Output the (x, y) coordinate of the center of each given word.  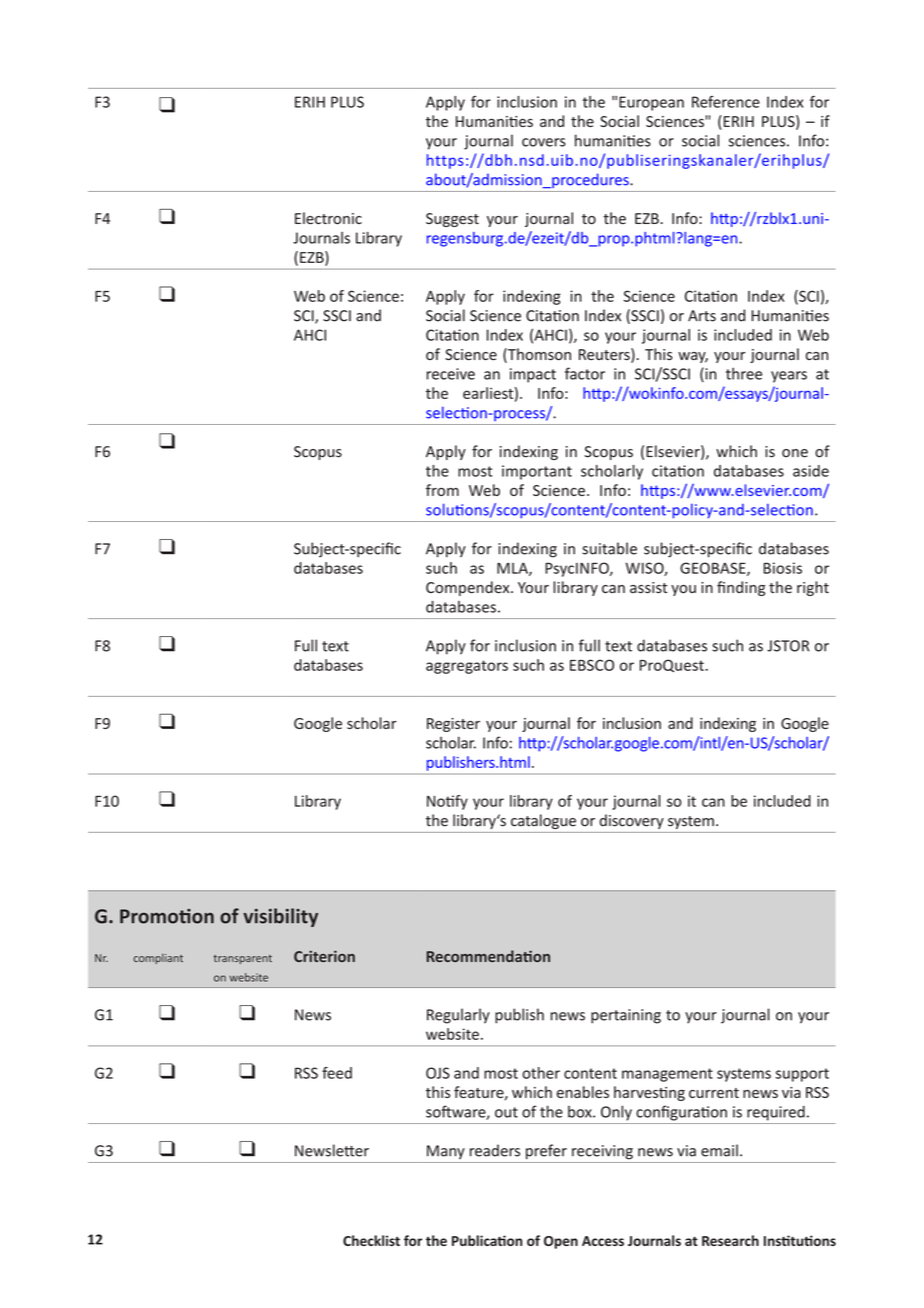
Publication (487, 1240)
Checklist (371, 1240)
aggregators (467, 667)
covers (544, 142)
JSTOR (788, 646)
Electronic (328, 218)
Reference (726, 102)
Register (453, 725)
